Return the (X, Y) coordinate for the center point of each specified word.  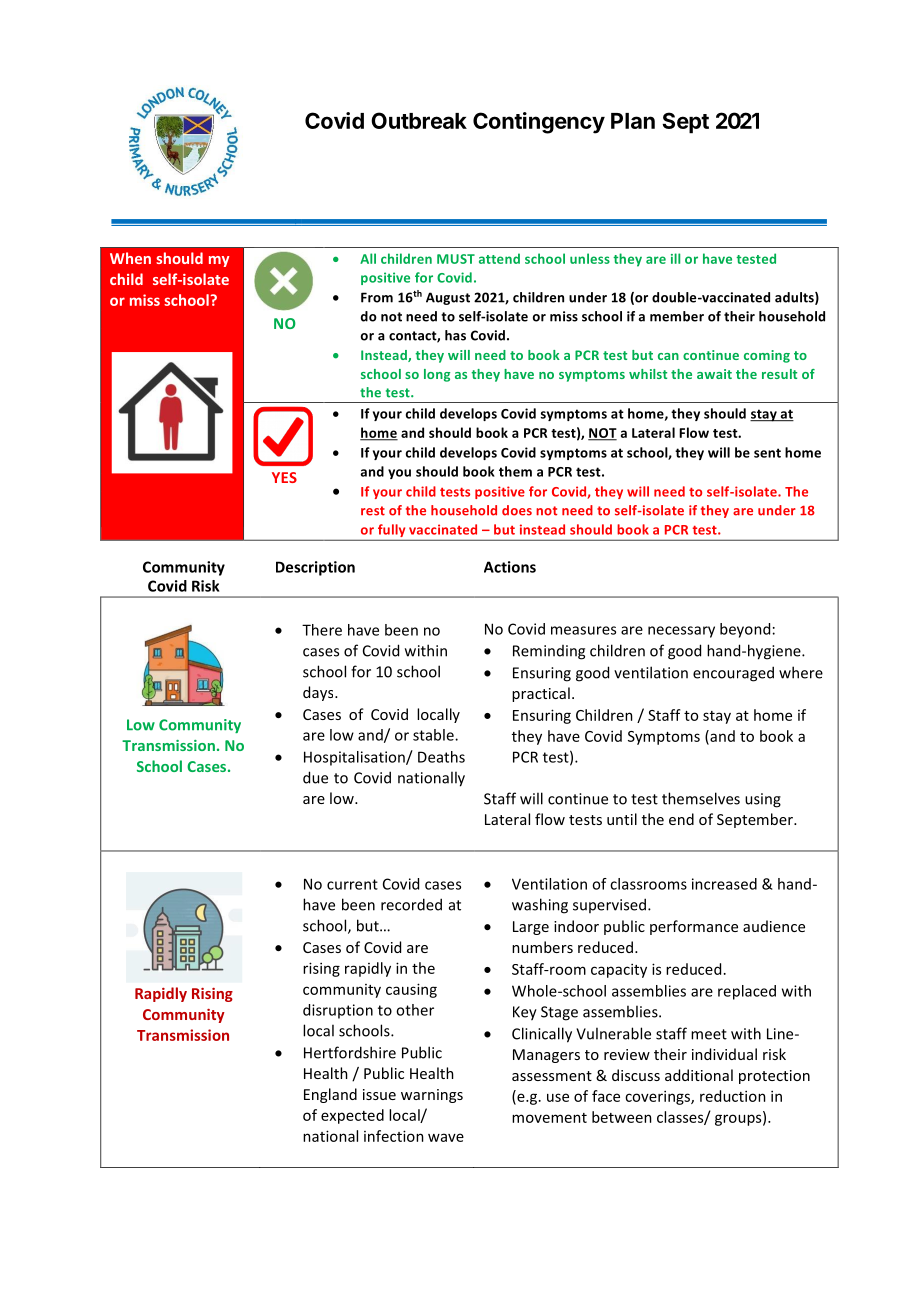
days (319, 693)
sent (767, 453)
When (130, 258)
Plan (633, 121)
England (330, 1095)
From (377, 297)
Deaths (441, 757)
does (517, 510)
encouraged (733, 674)
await (714, 374)
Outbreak (419, 120)
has (455, 335)
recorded (411, 904)
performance (694, 927)
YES (284, 477)
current (352, 884)
